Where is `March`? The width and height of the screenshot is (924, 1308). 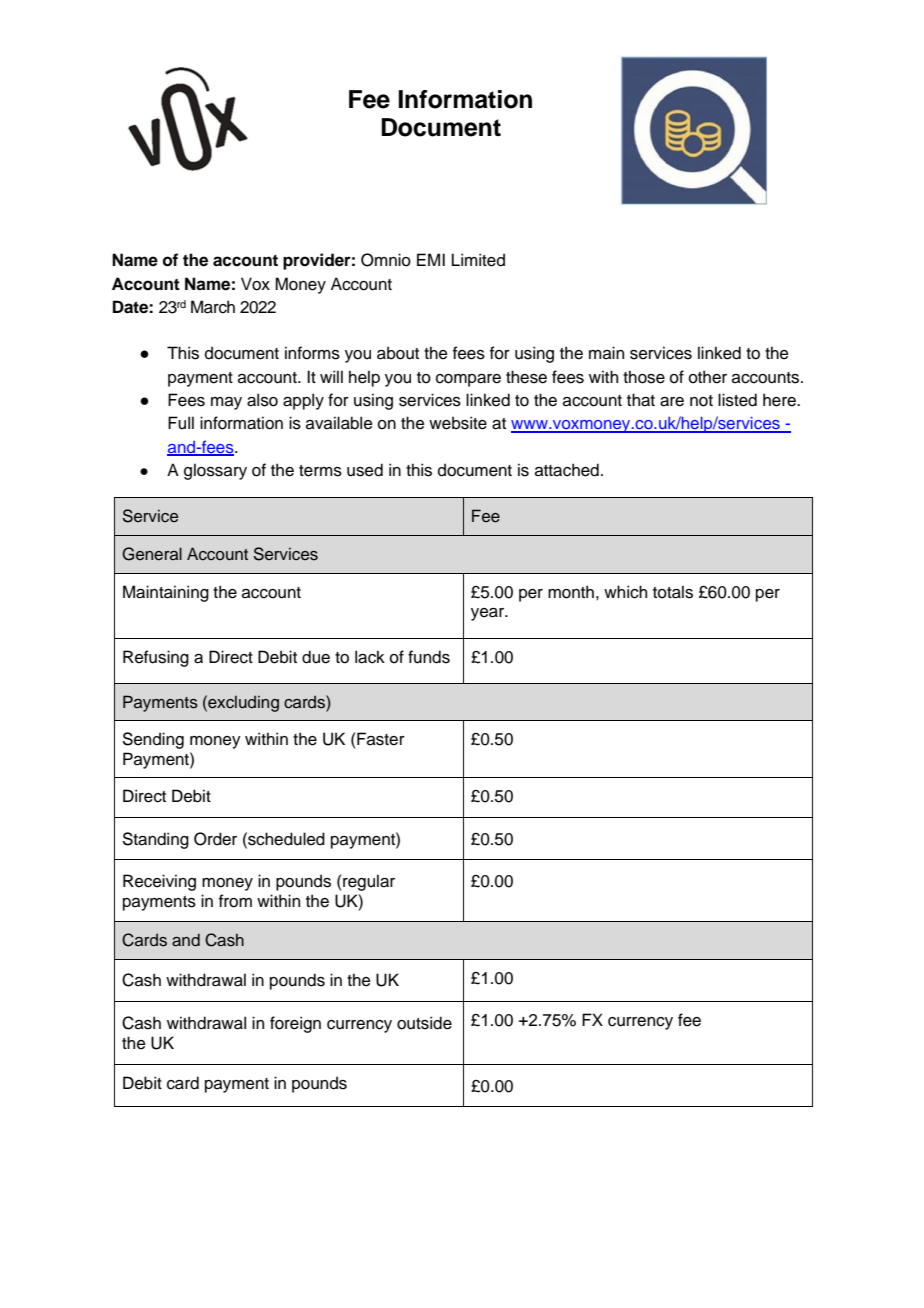
March is located at coordinates (213, 307).
